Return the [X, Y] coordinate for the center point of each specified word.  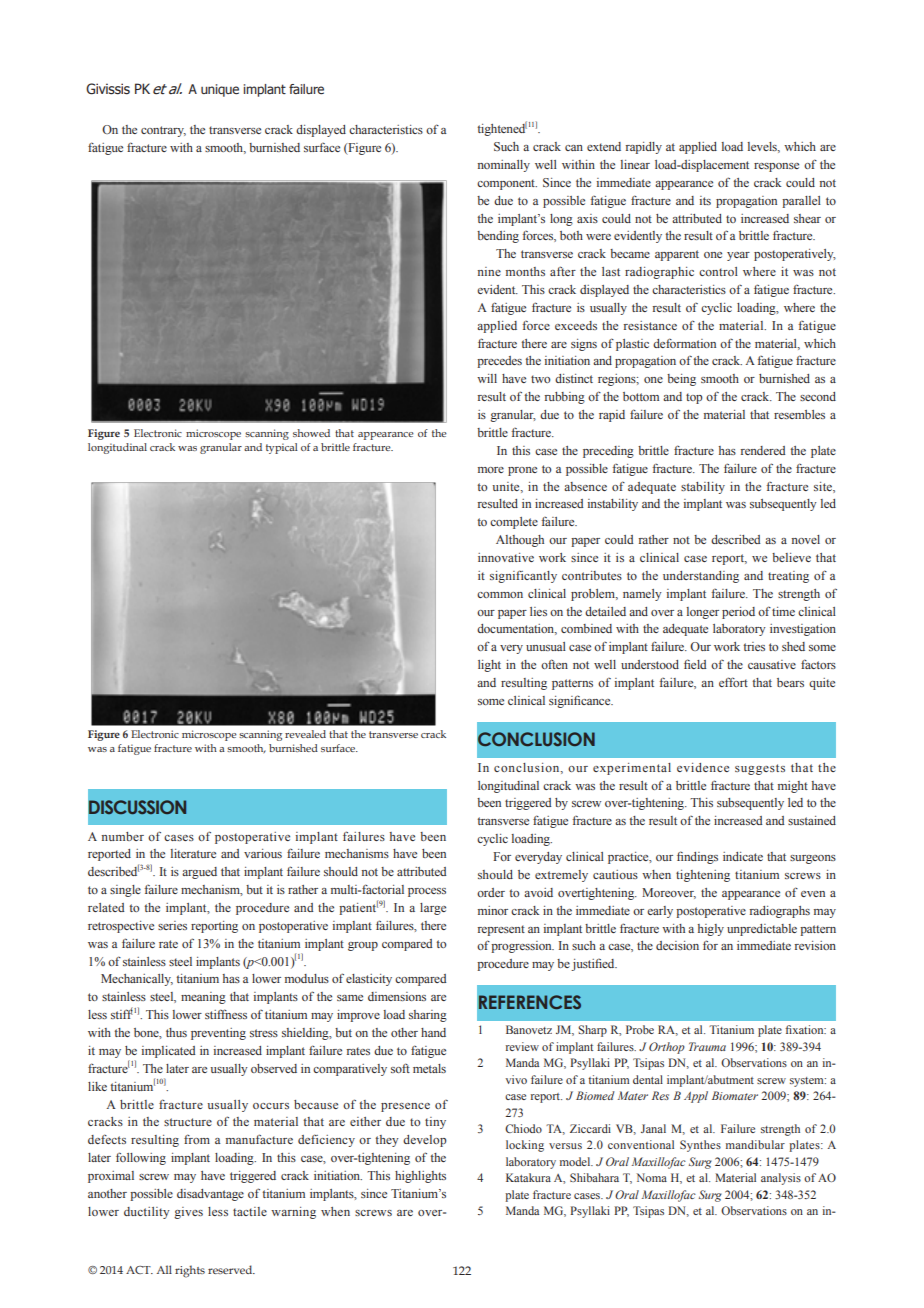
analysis [781, 1179]
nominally [504, 166]
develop [425, 1141]
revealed [305, 734]
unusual [546, 646]
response [776, 167]
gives [188, 1213]
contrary [163, 131]
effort [733, 682]
